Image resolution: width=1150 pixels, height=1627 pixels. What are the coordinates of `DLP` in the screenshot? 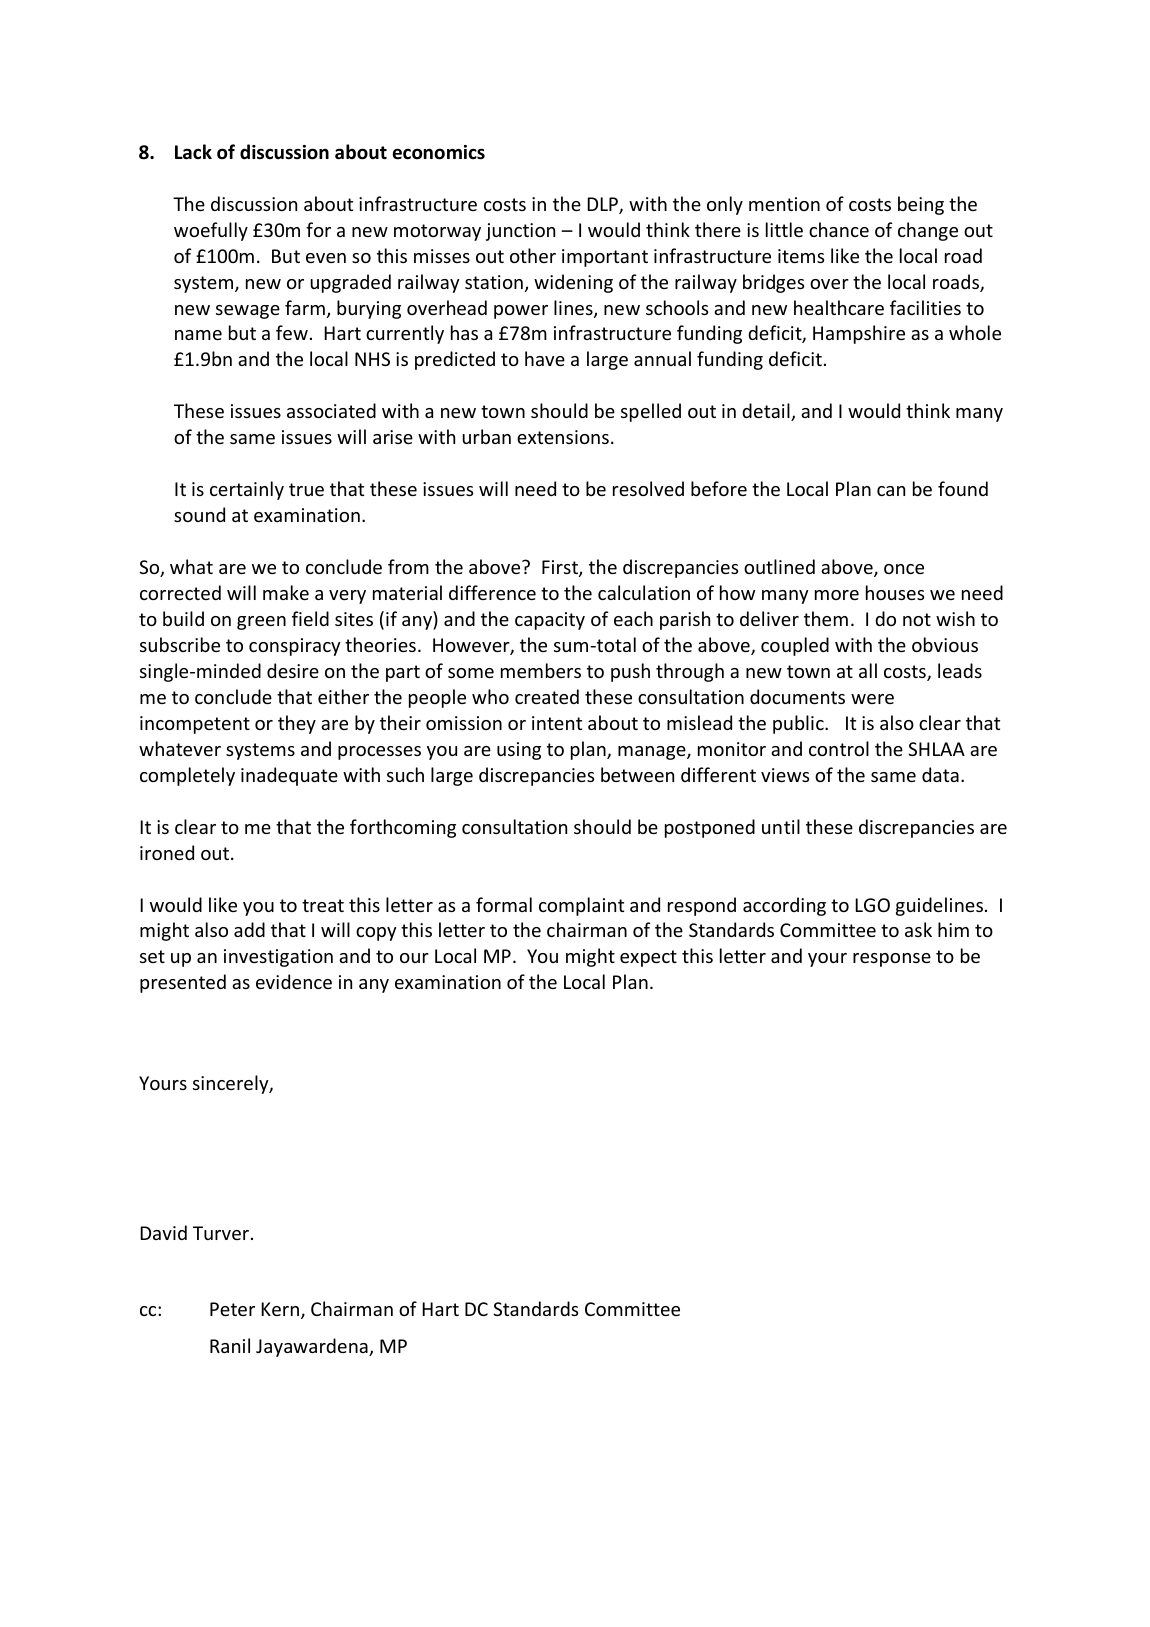 It's located at (603, 205).
